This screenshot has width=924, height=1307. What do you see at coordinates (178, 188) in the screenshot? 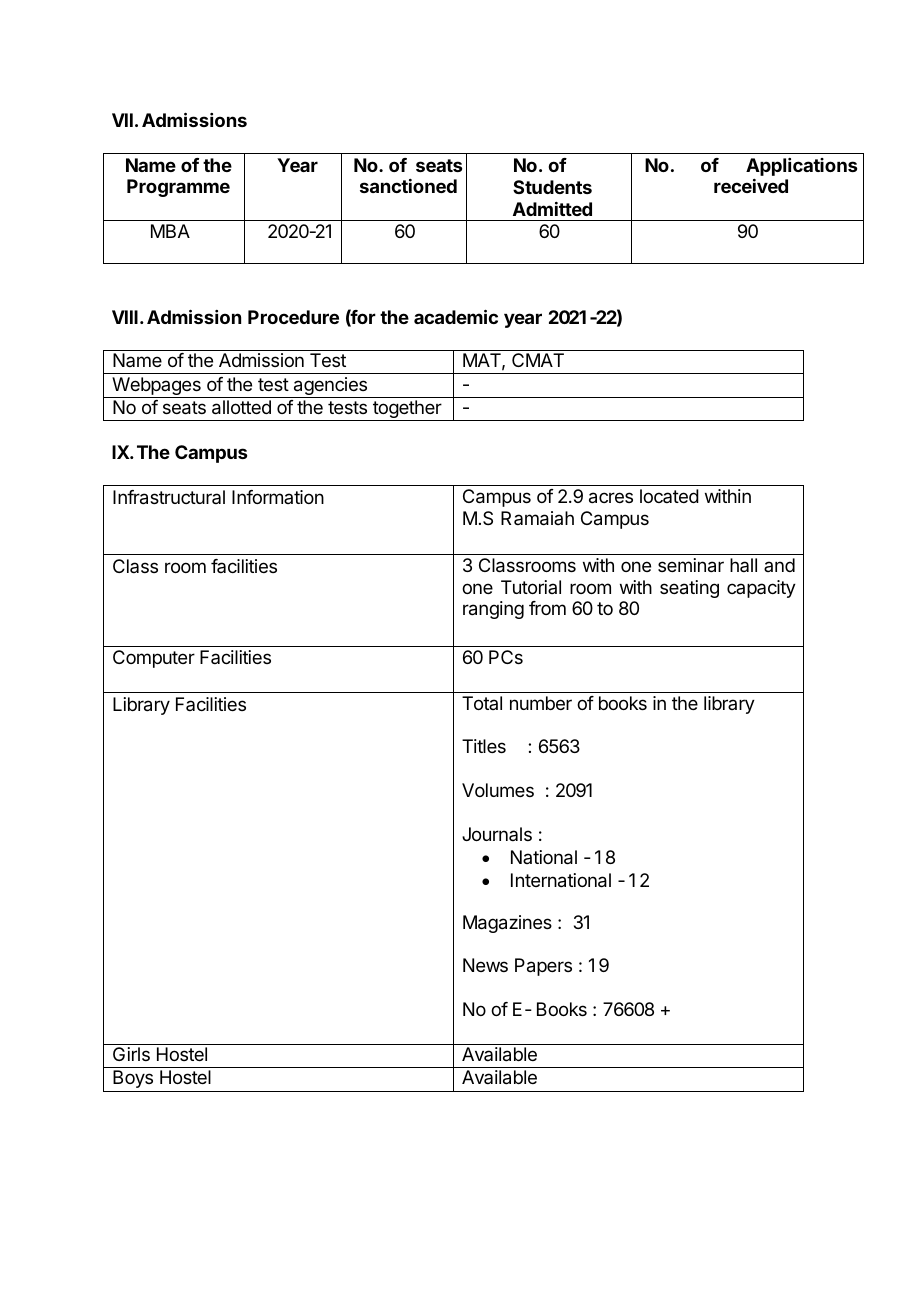
I see `Programme` at bounding box center [178, 188].
